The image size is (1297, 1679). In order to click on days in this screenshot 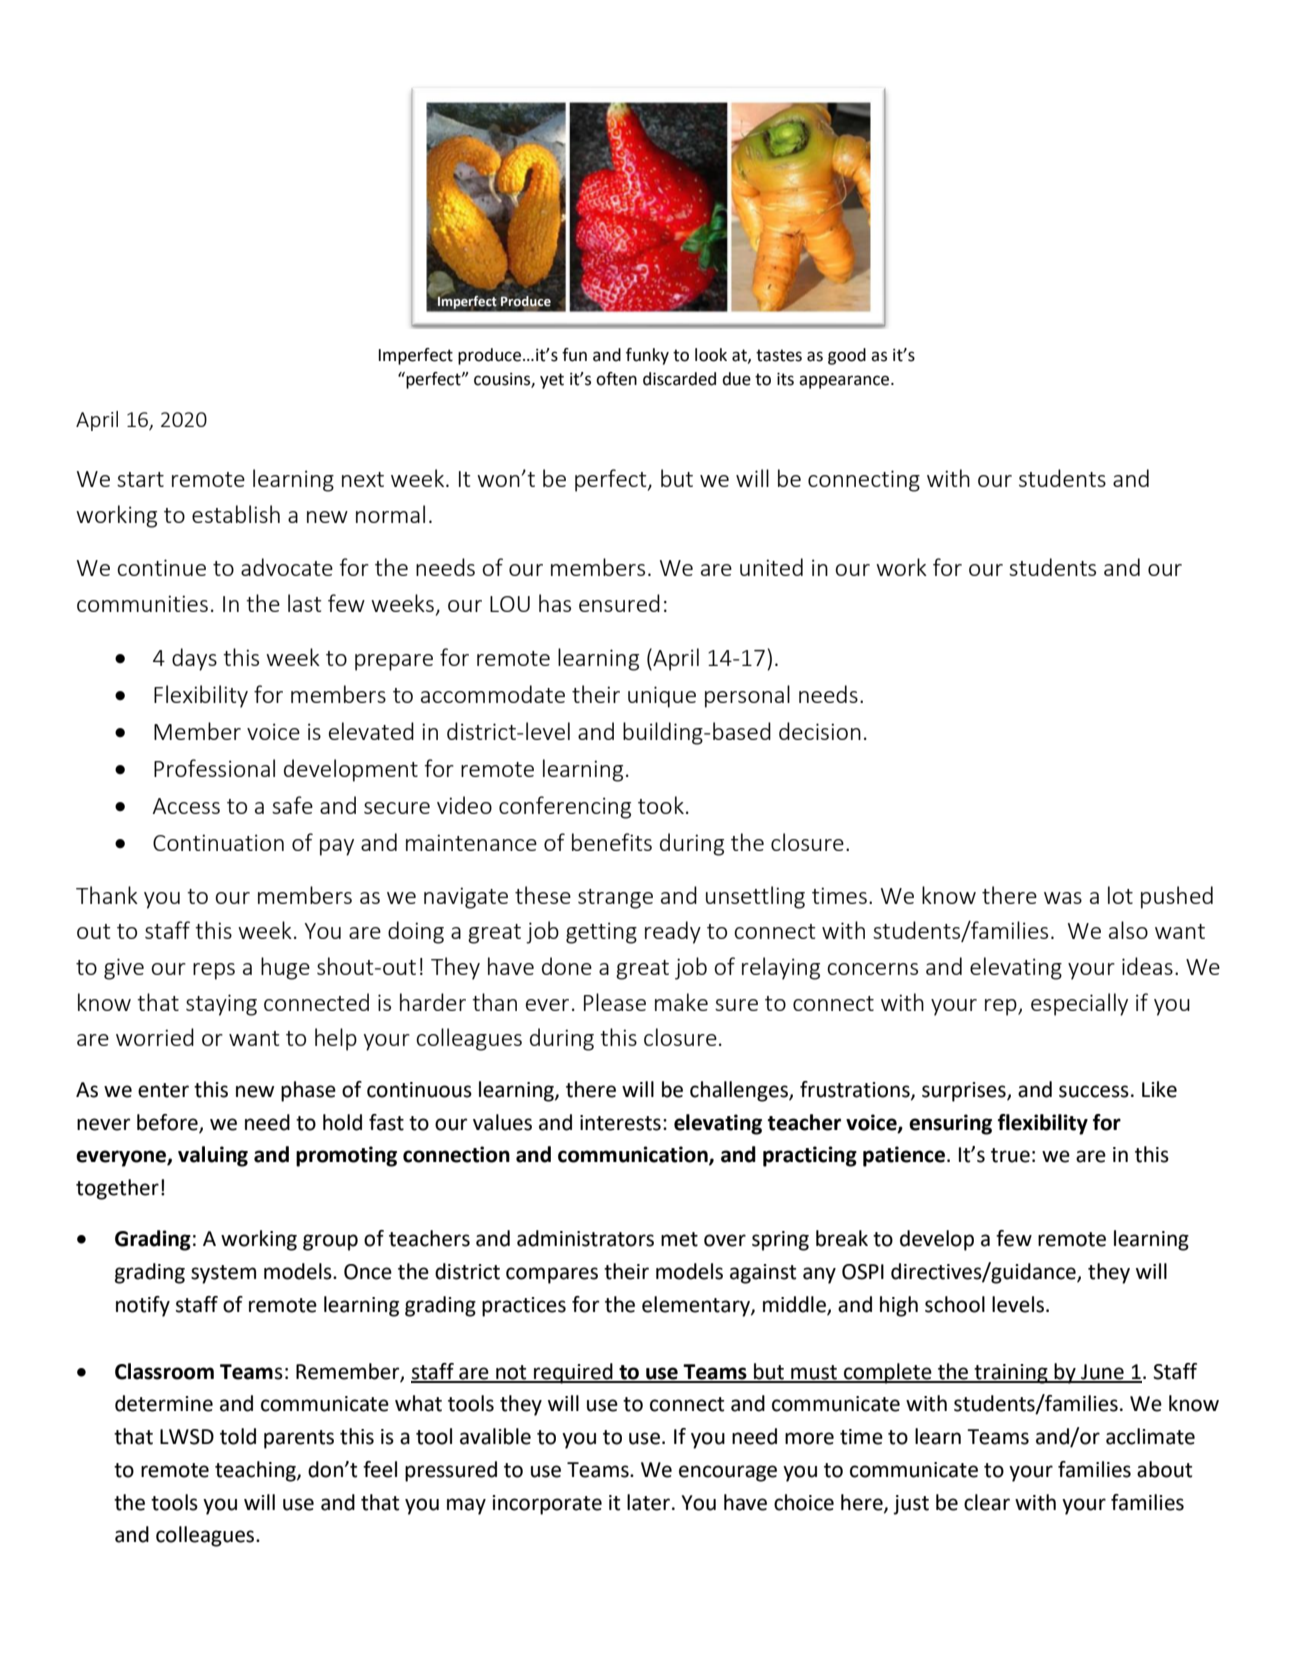, I will do `click(194, 659)`.
